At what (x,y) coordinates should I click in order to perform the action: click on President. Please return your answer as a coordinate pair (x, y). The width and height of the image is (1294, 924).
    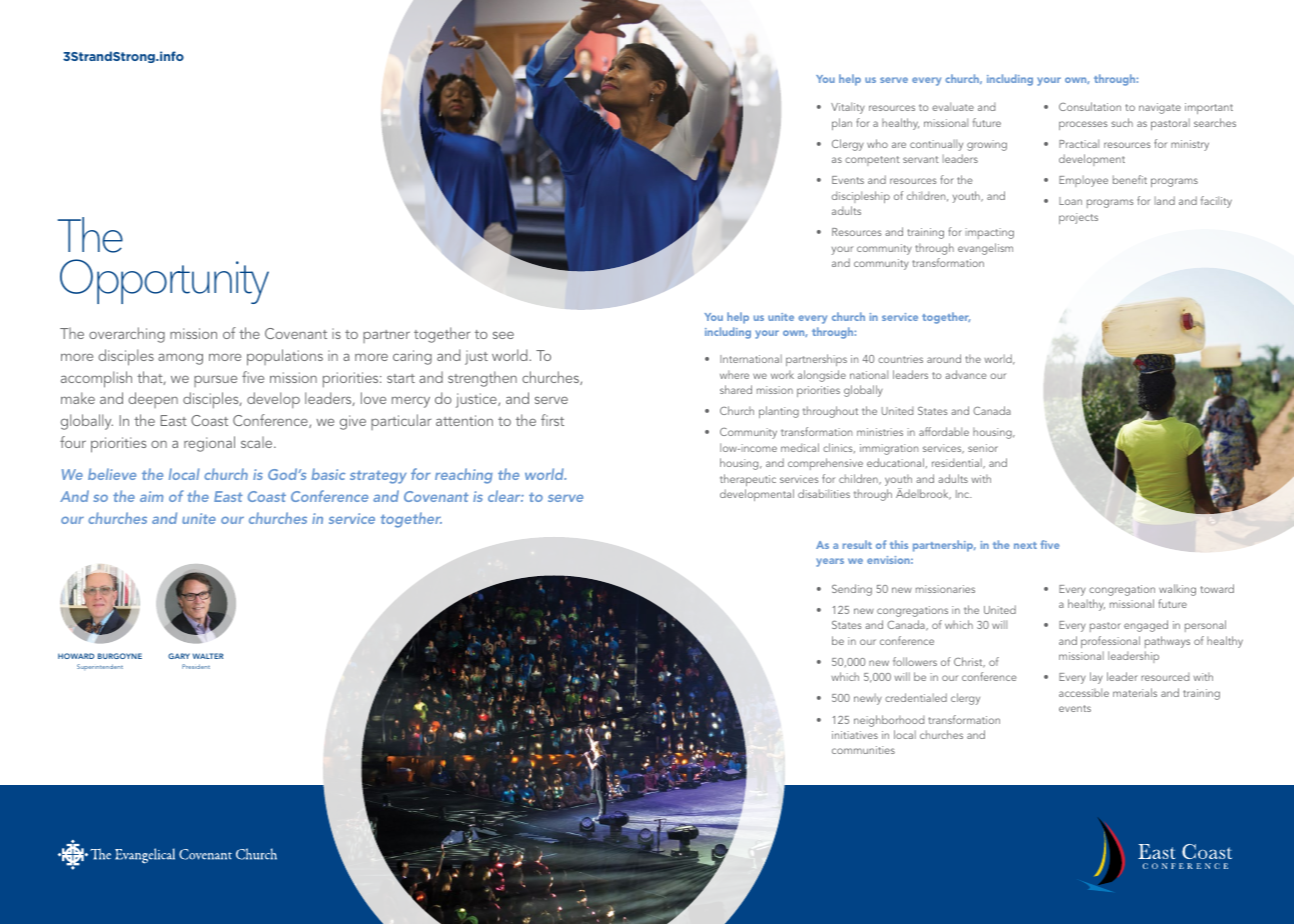
    Looking at the image, I should click on (196, 666).
